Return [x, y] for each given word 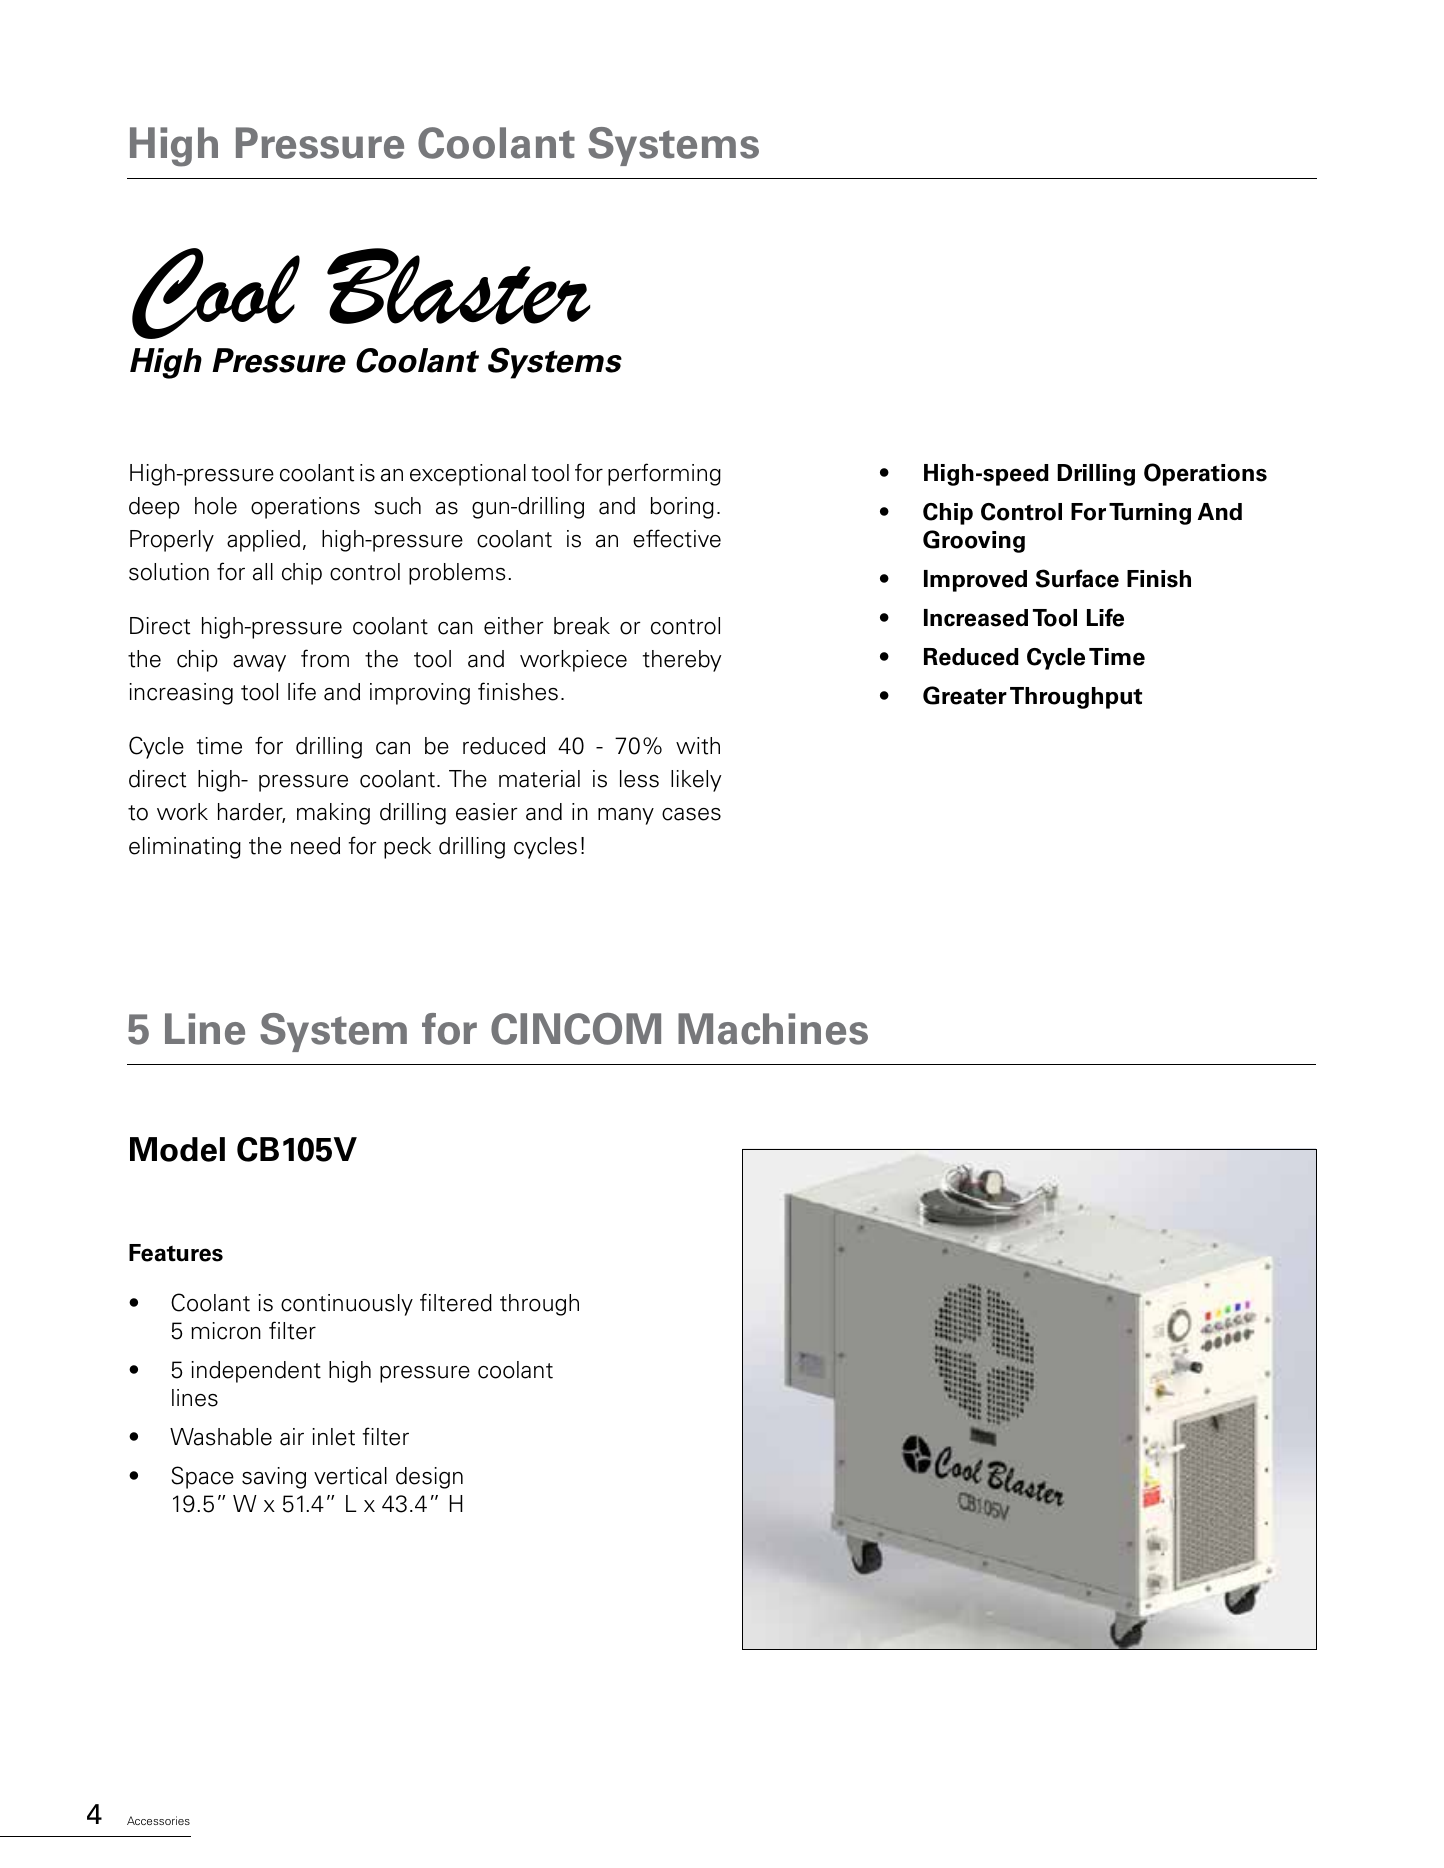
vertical [350, 1476]
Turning [1150, 514]
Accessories [158, 1820]
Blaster [458, 286]
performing [664, 474]
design [429, 1478]
